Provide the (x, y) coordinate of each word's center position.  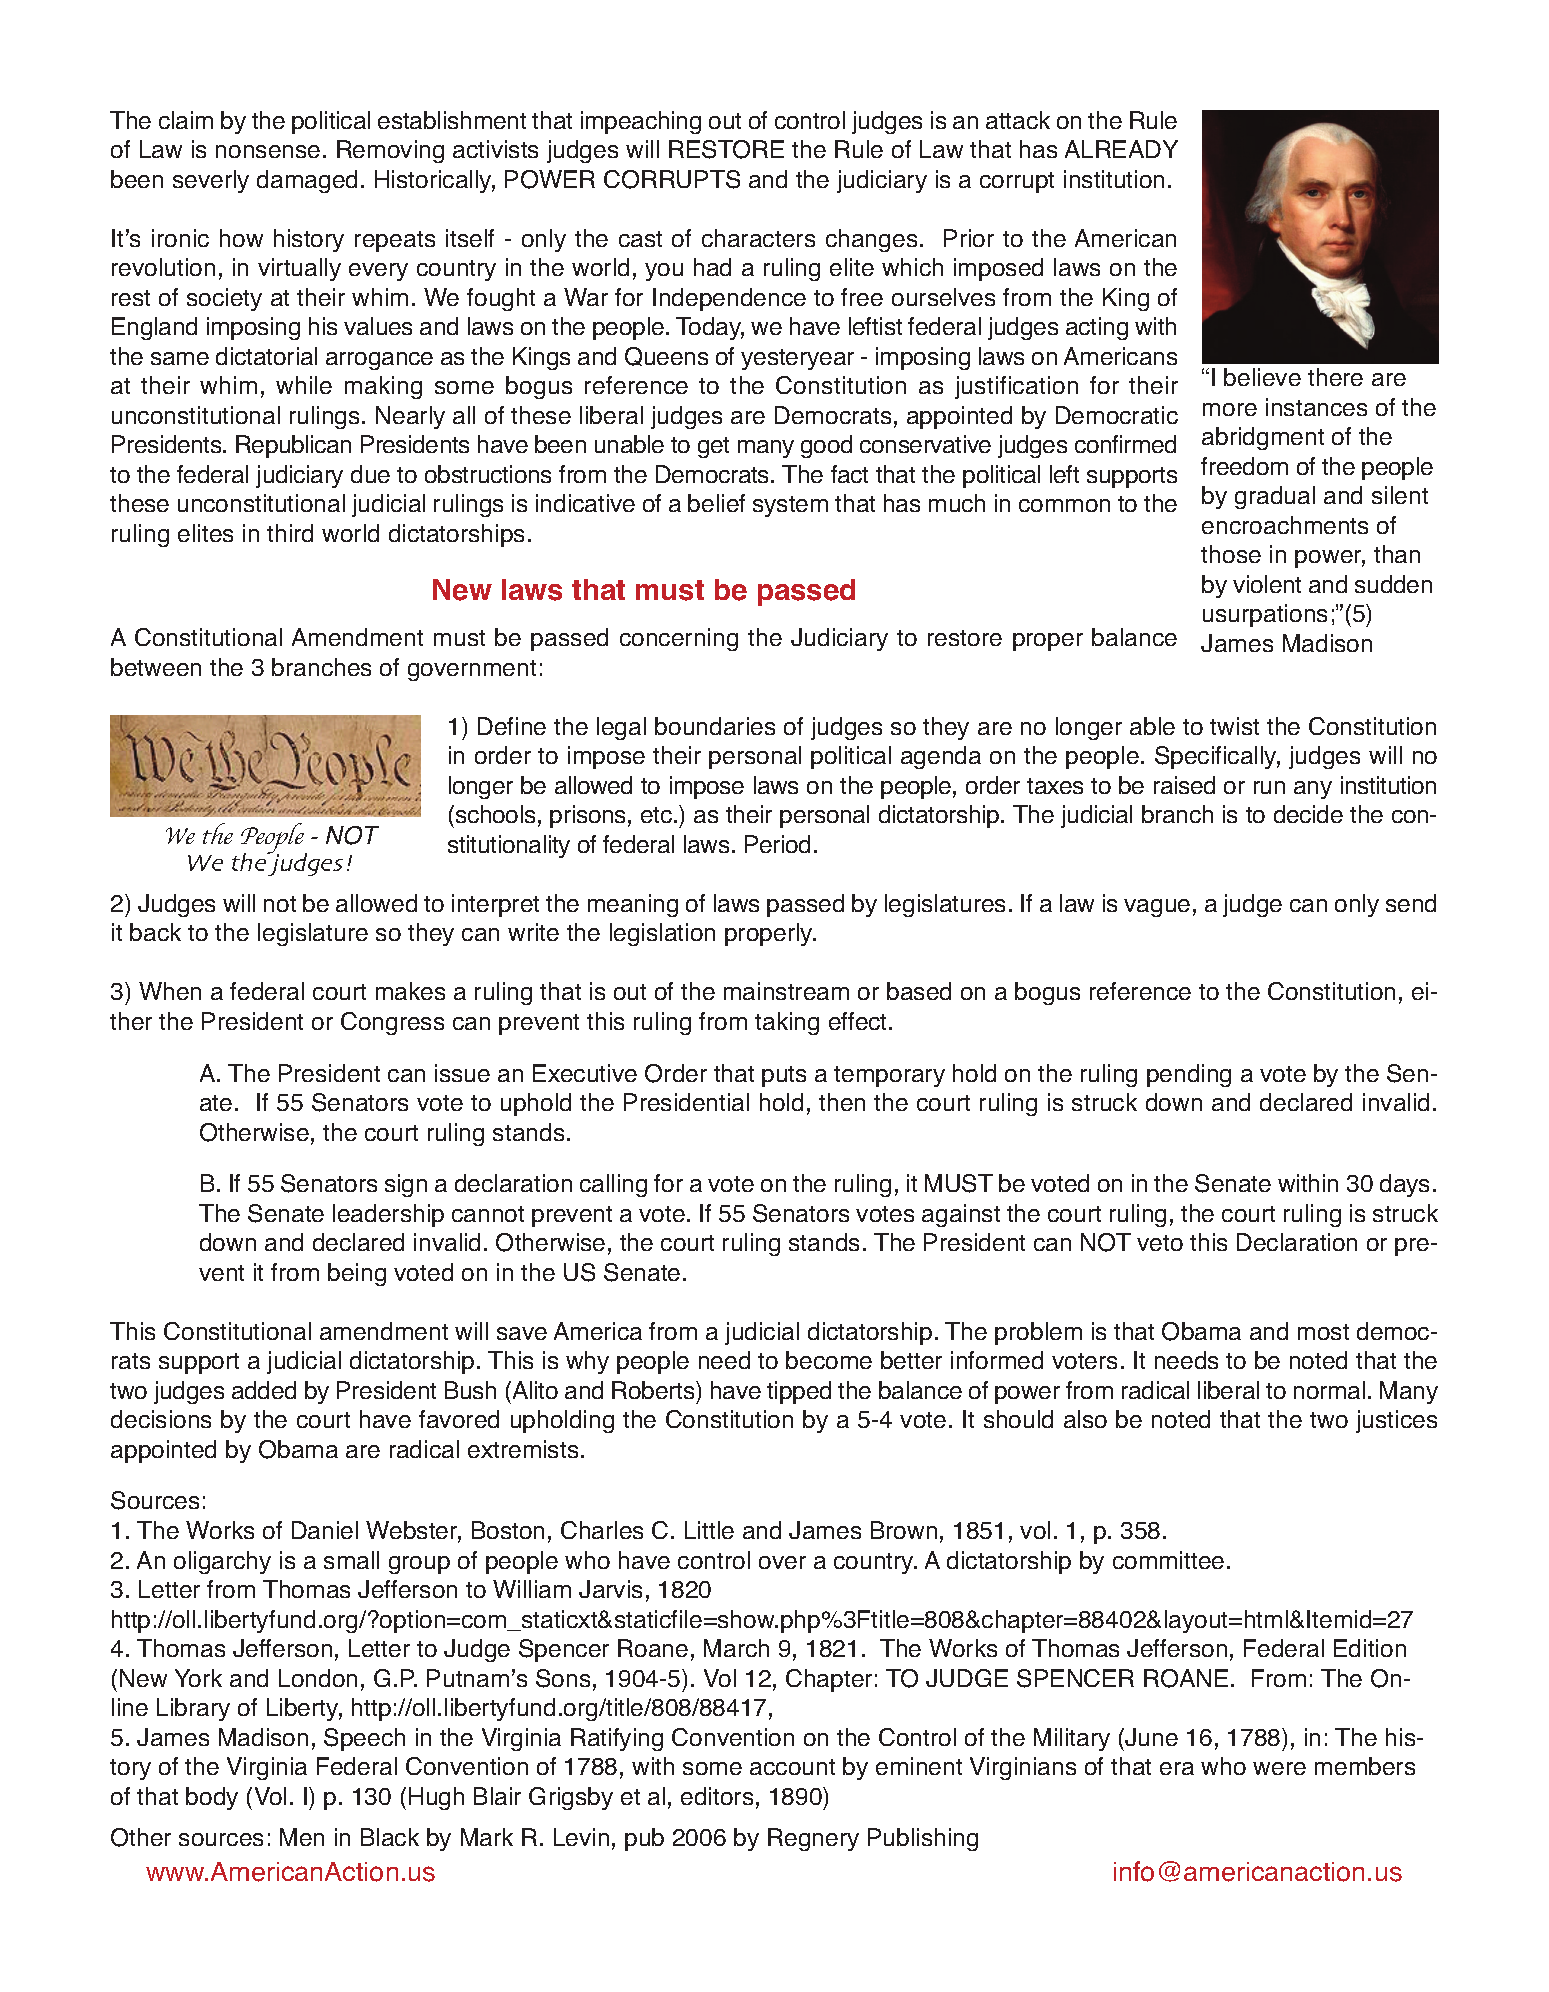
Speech (364, 1739)
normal (1329, 1390)
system (790, 506)
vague (1157, 908)
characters (758, 238)
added (264, 1390)
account (792, 1767)
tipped (799, 1392)
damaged (307, 181)
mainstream (786, 991)
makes (410, 991)
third (290, 533)
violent (1267, 584)
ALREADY (1121, 149)
